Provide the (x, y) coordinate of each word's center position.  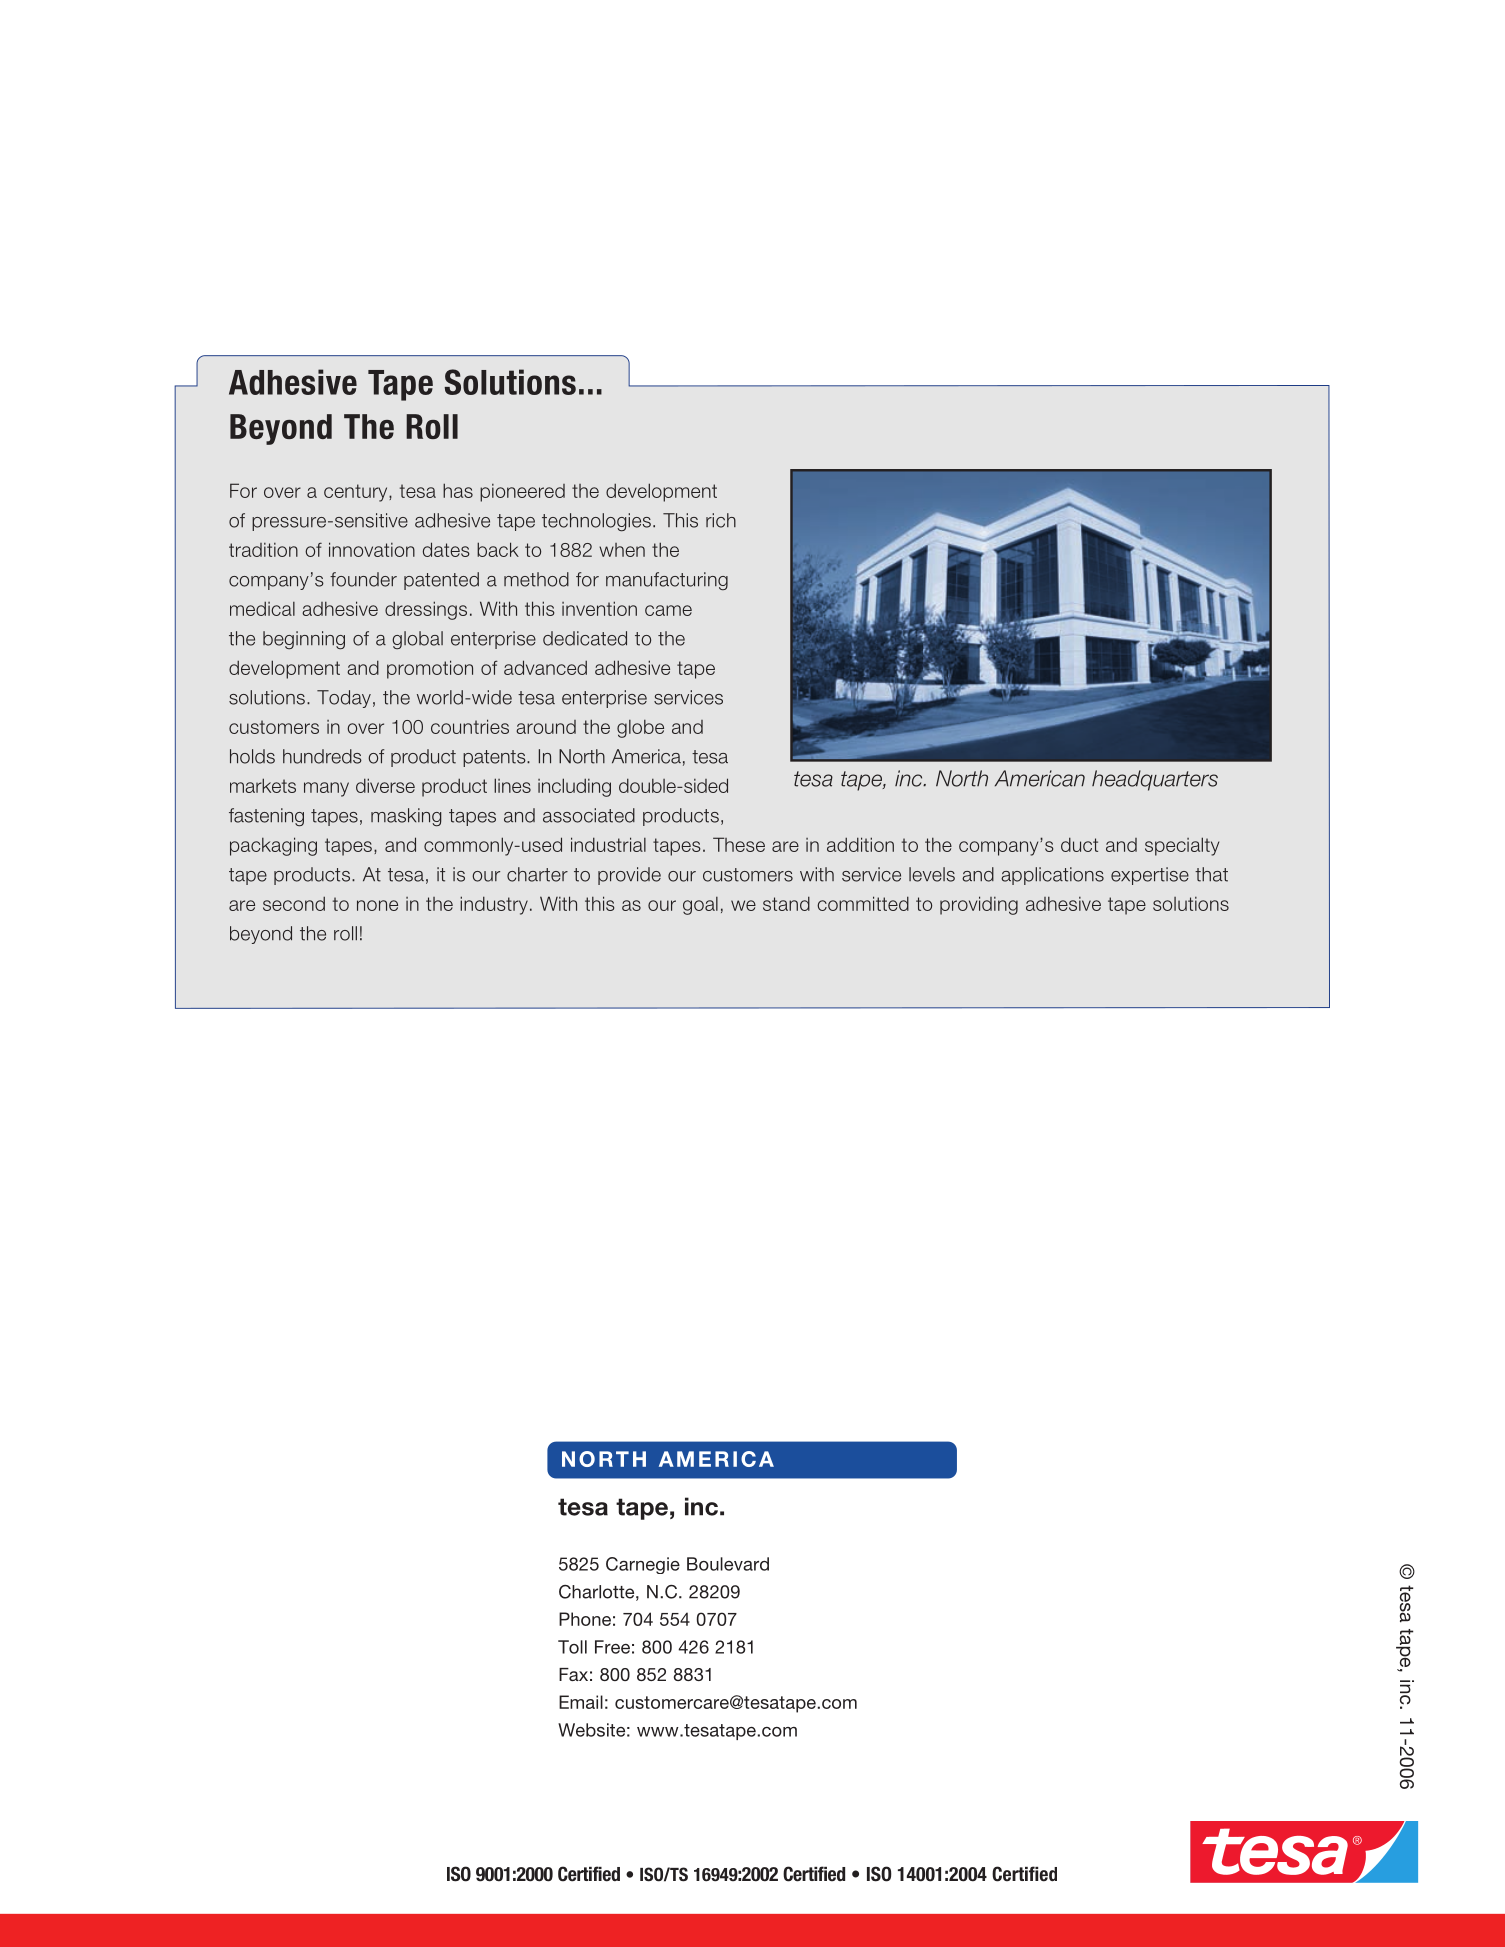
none (377, 905)
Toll (572, 1647)
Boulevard (728, 1564)
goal (700, 906)
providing (979, 905)
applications (1052, 876)
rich (721, 520)
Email (581, 1702)
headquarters (1155, 780)
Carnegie (643, 1565)
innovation (372, 549)
